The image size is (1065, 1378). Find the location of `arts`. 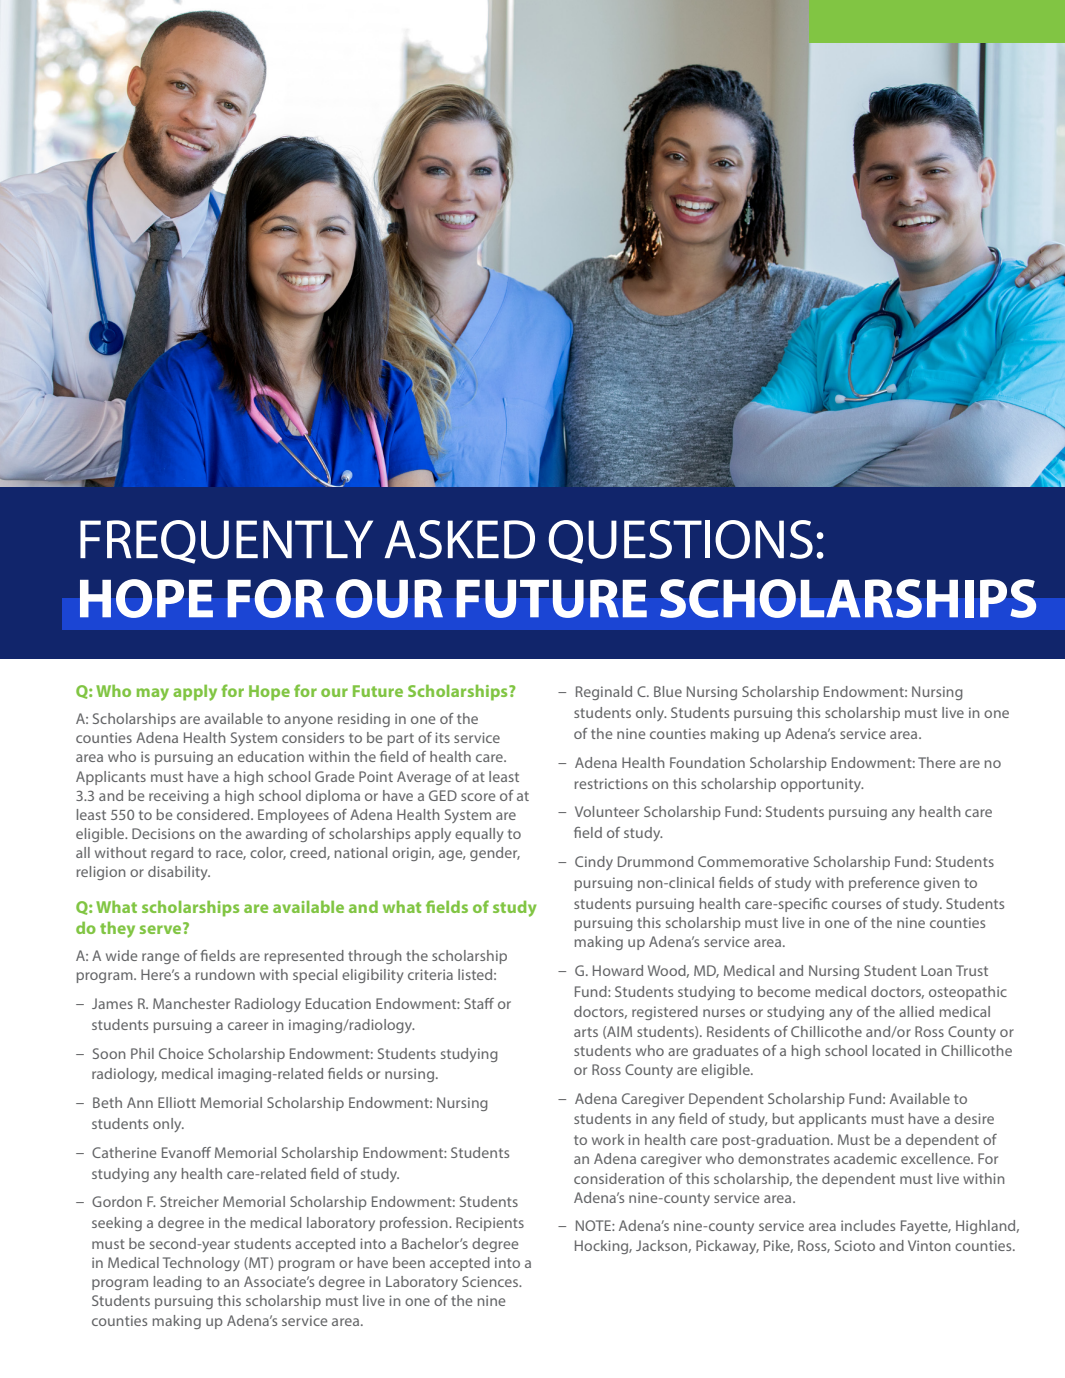

arts is located at coordinates (586, 1032).
